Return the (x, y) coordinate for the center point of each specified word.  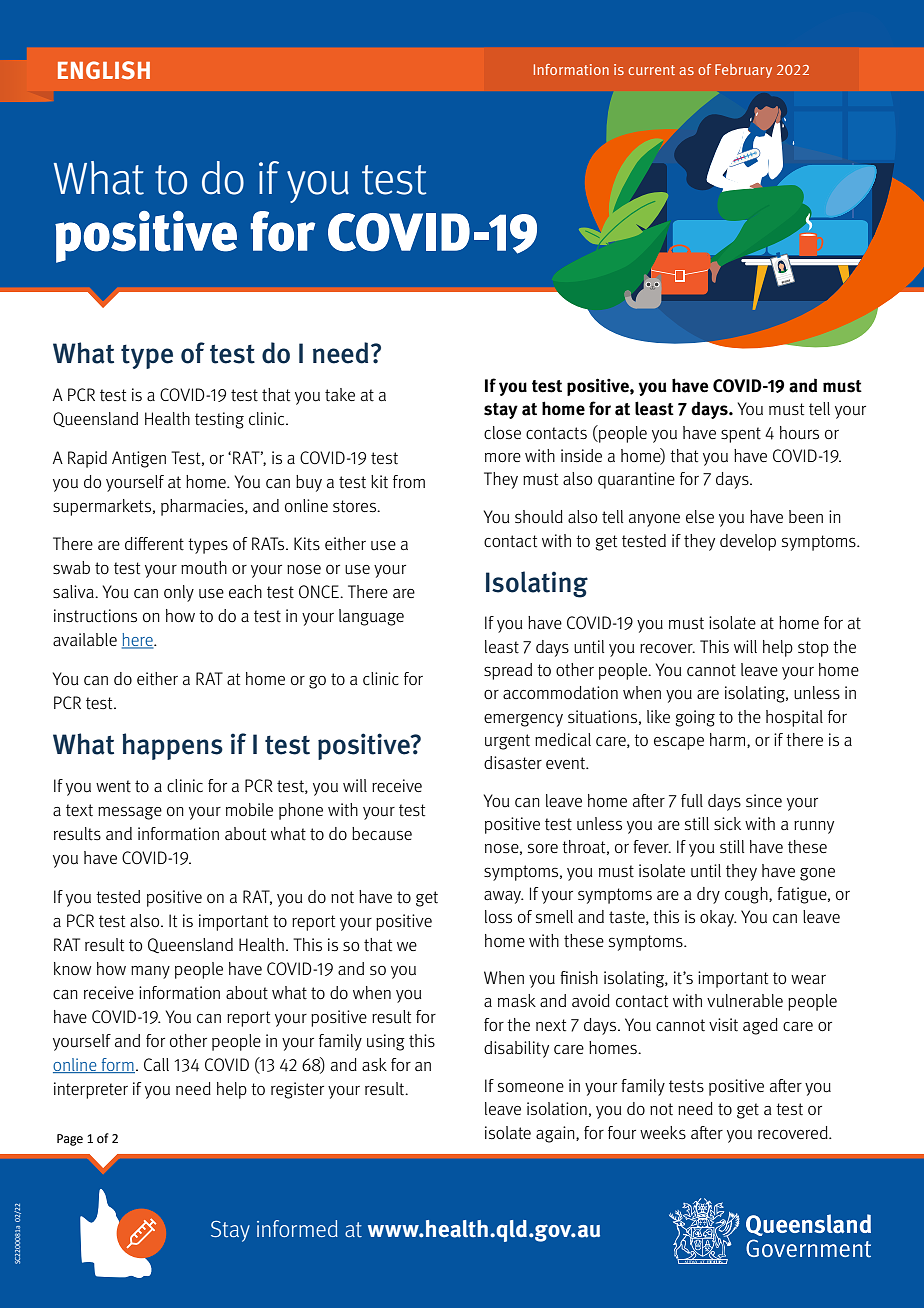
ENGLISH (104, 70)
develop (748, 542)
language (371, 617)
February (743, 71)
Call (156, 1064)
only (179, 593)
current (651, 70)
